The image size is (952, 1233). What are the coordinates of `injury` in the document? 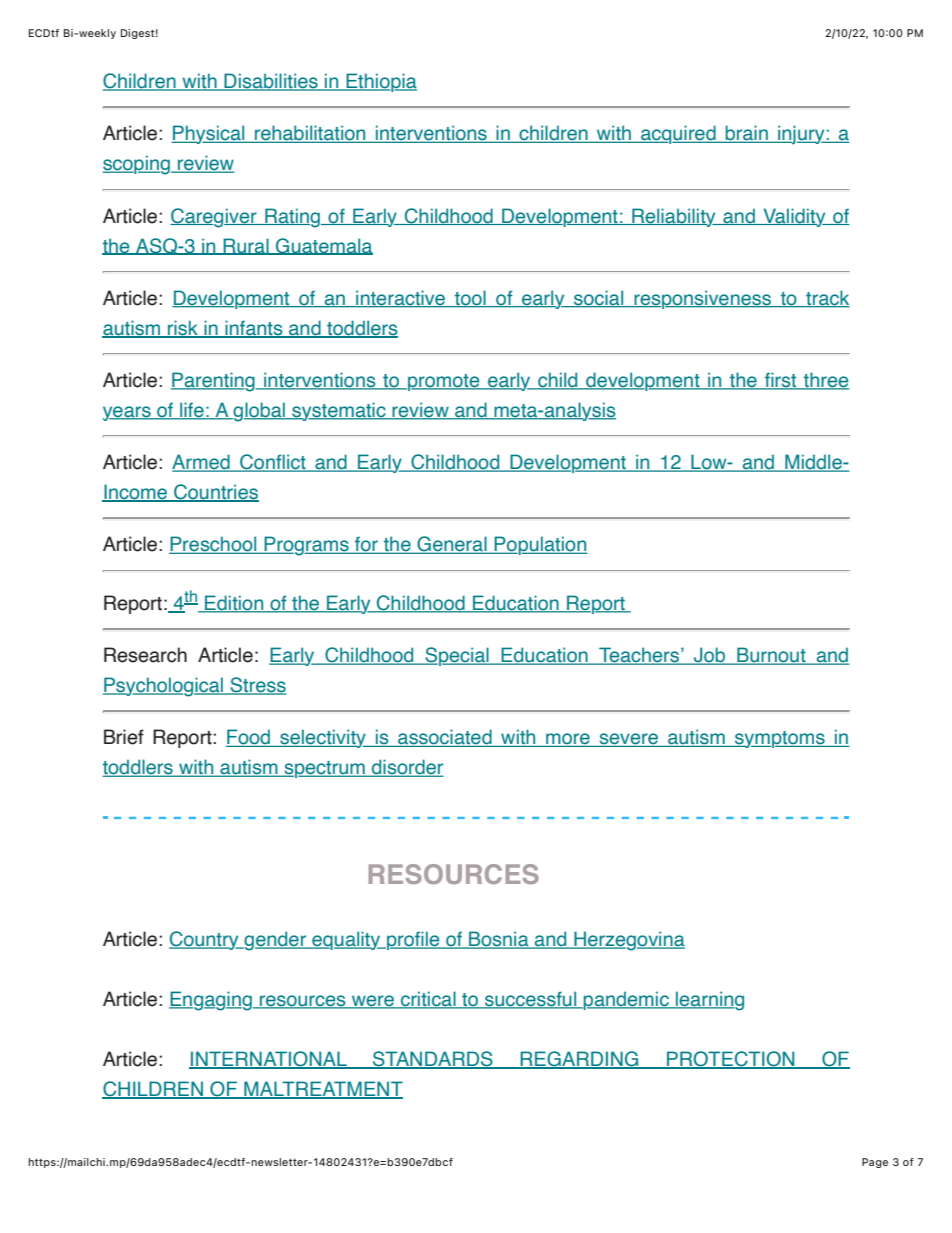 It's located at (801, 134).
